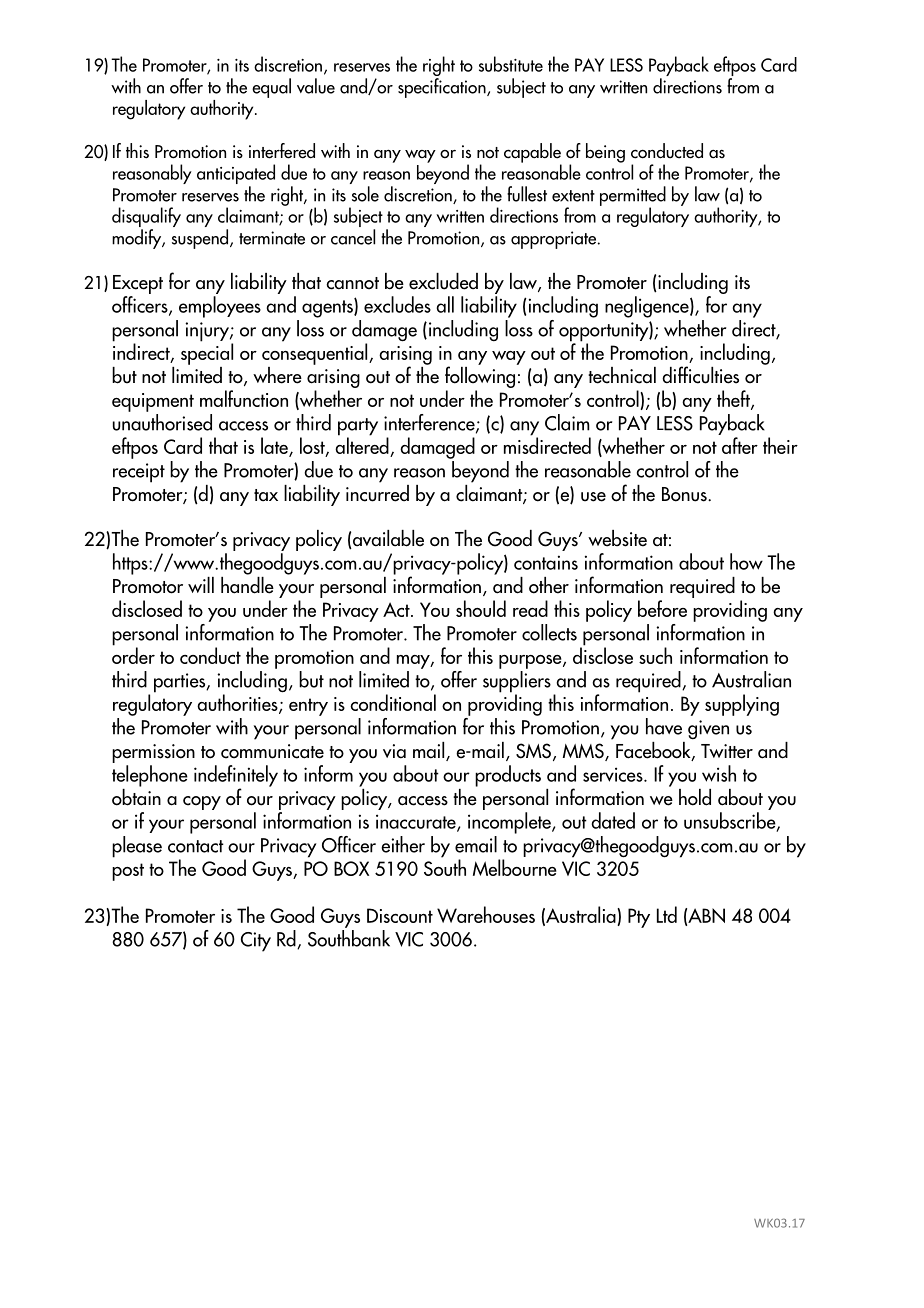 This screenshot has height=1308, width=924. What do you see at coordinates (394, 751) in the screenshot?
I see `via` at bounding box center [394, 751].
